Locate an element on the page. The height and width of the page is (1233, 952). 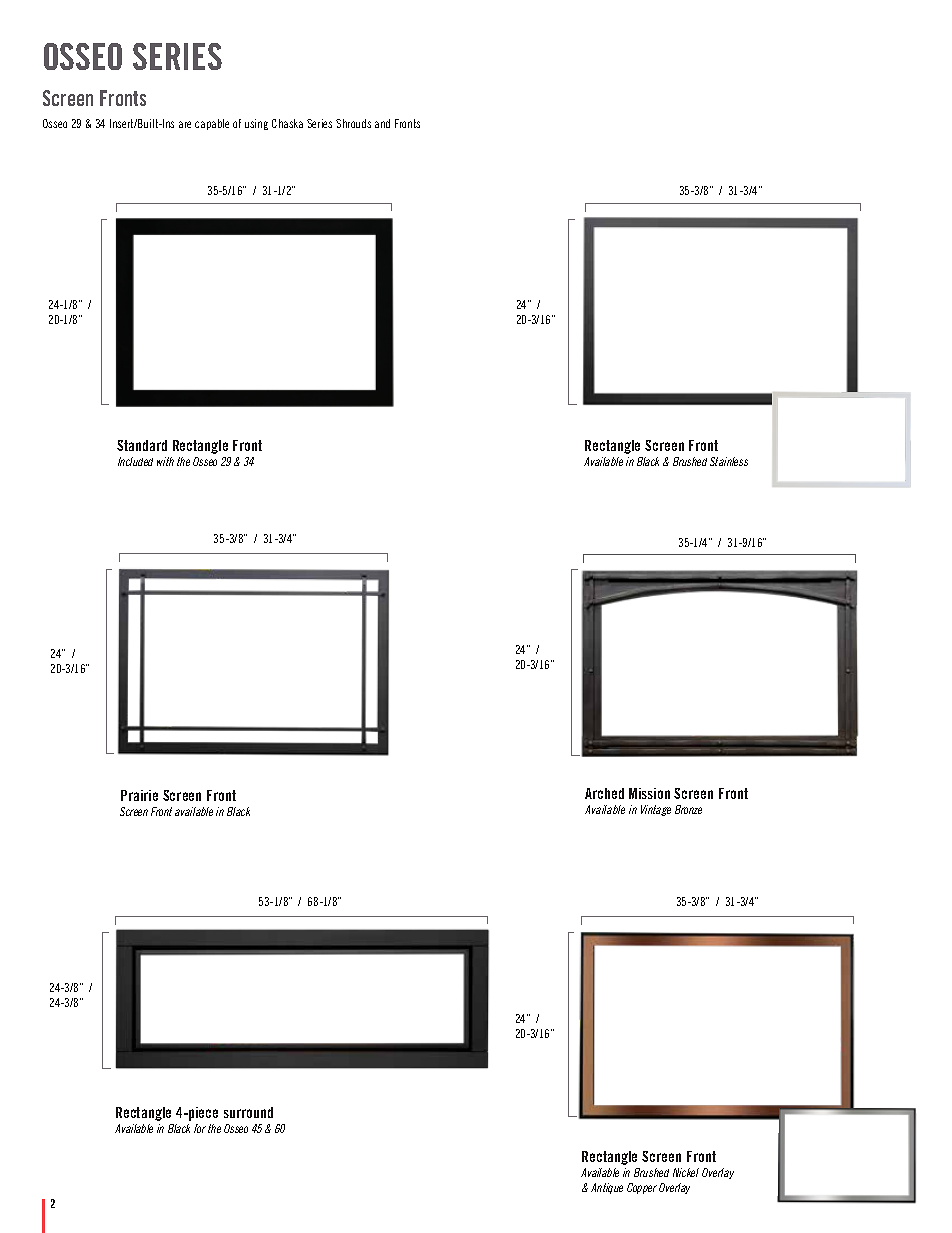
Arched is located at coordinates (604, 793).
